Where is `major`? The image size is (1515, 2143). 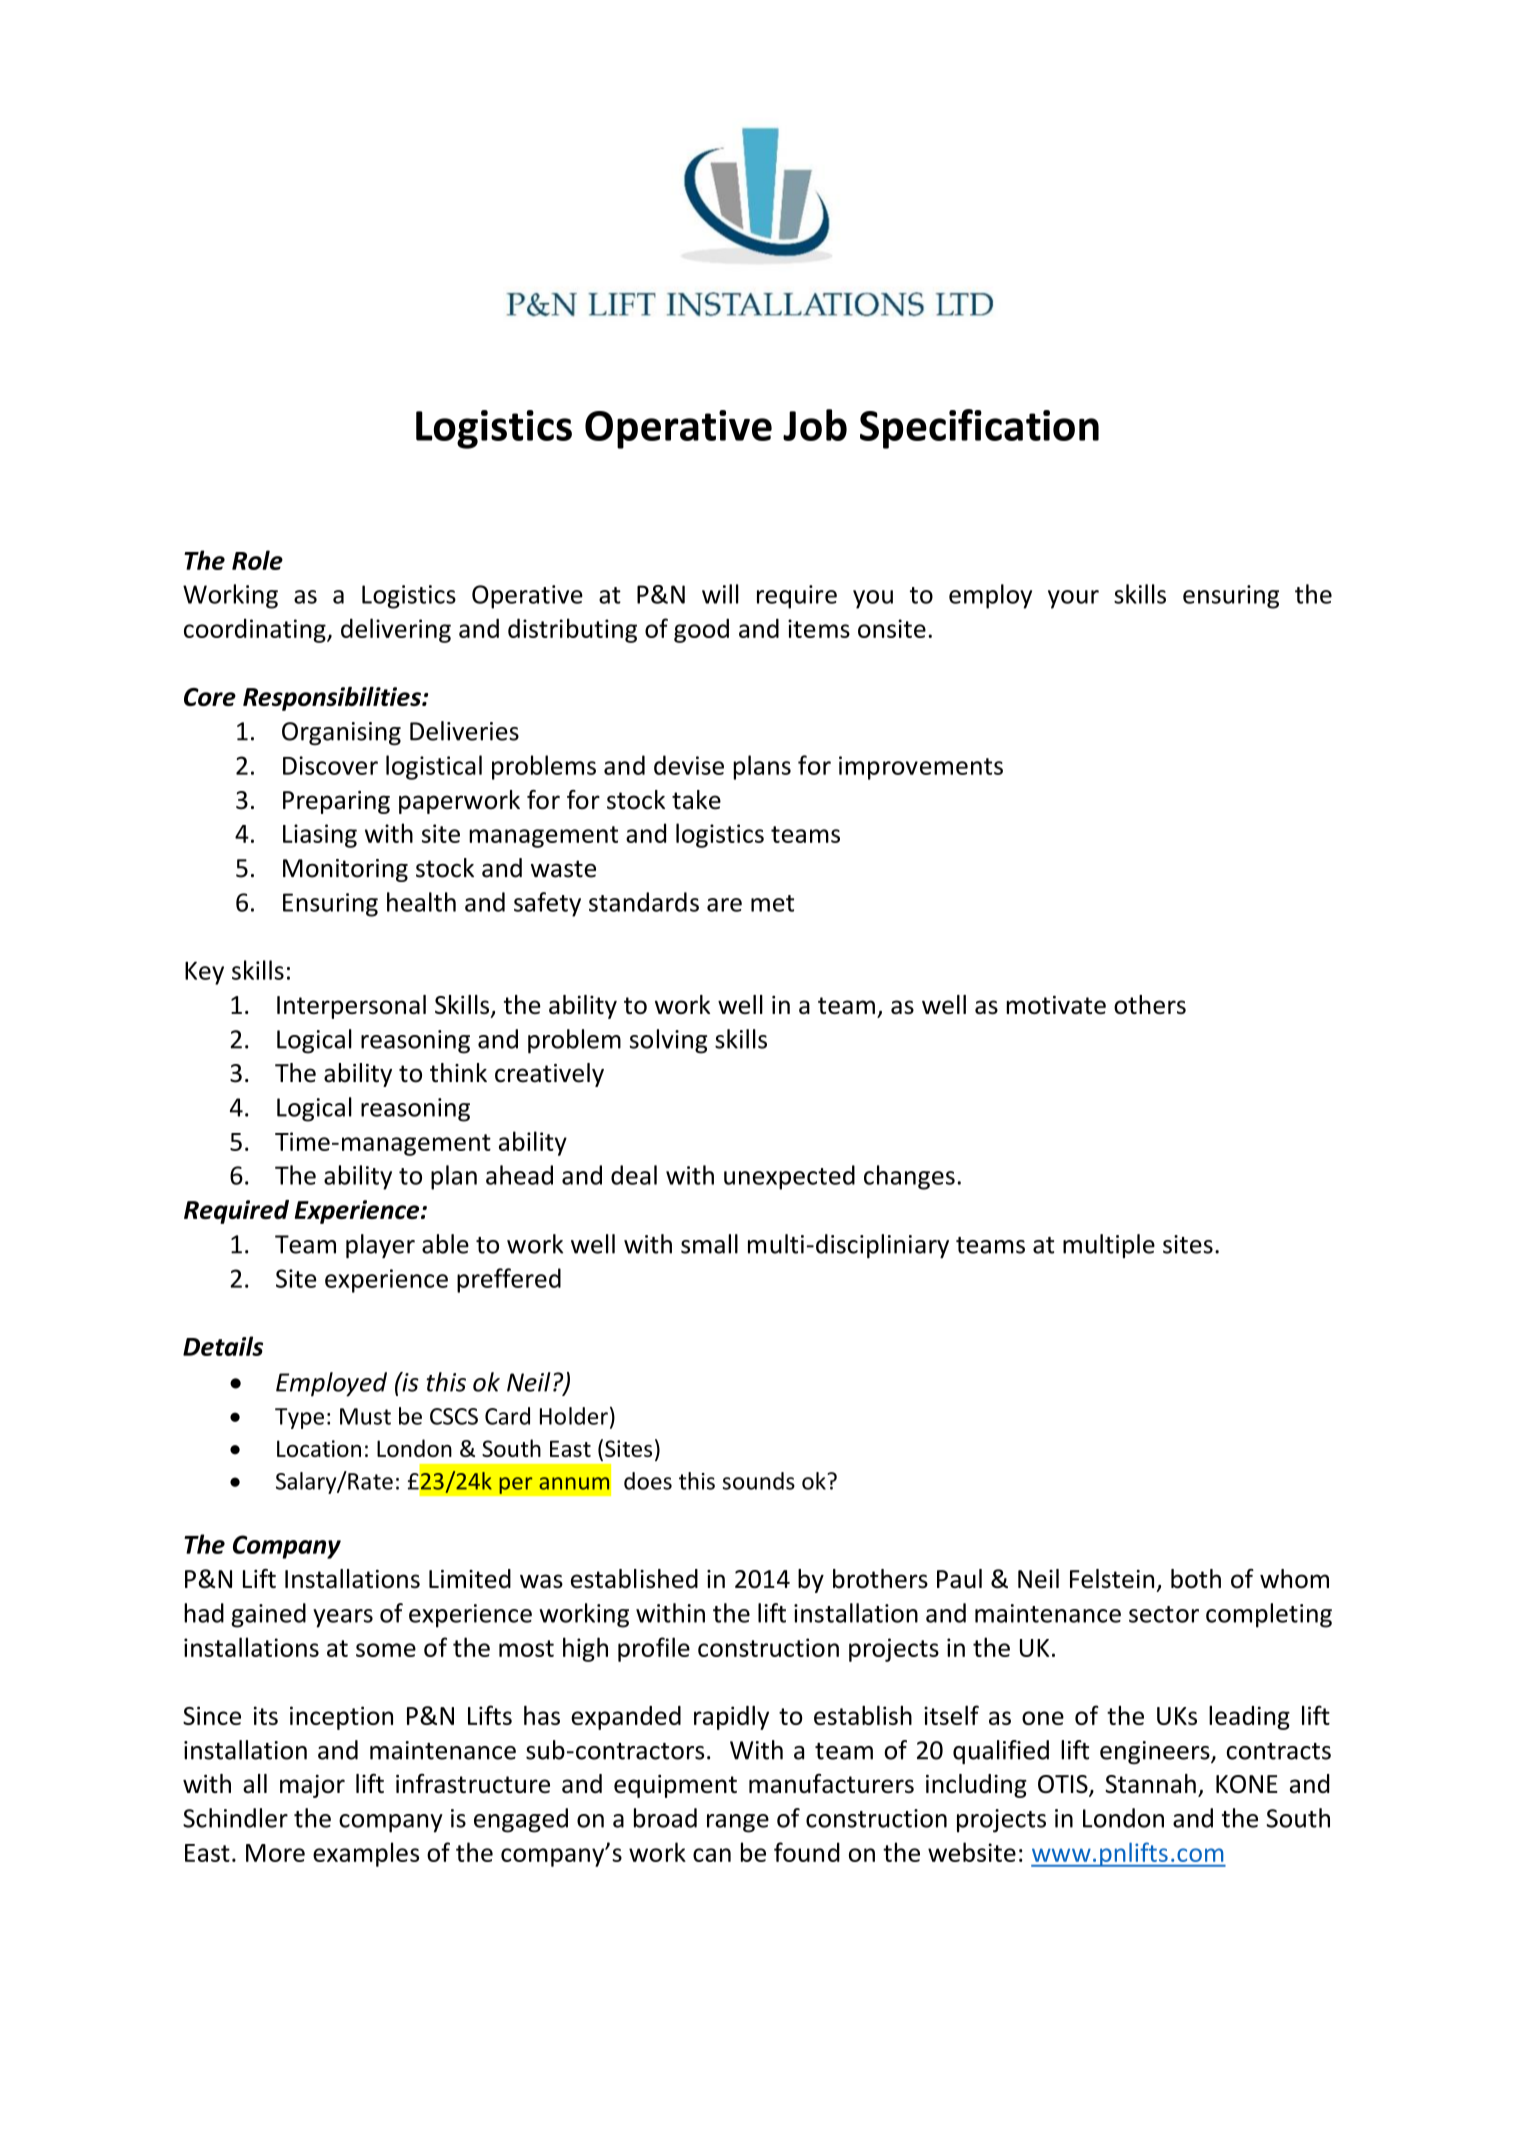
major is located at coordinates (312, 1786).
